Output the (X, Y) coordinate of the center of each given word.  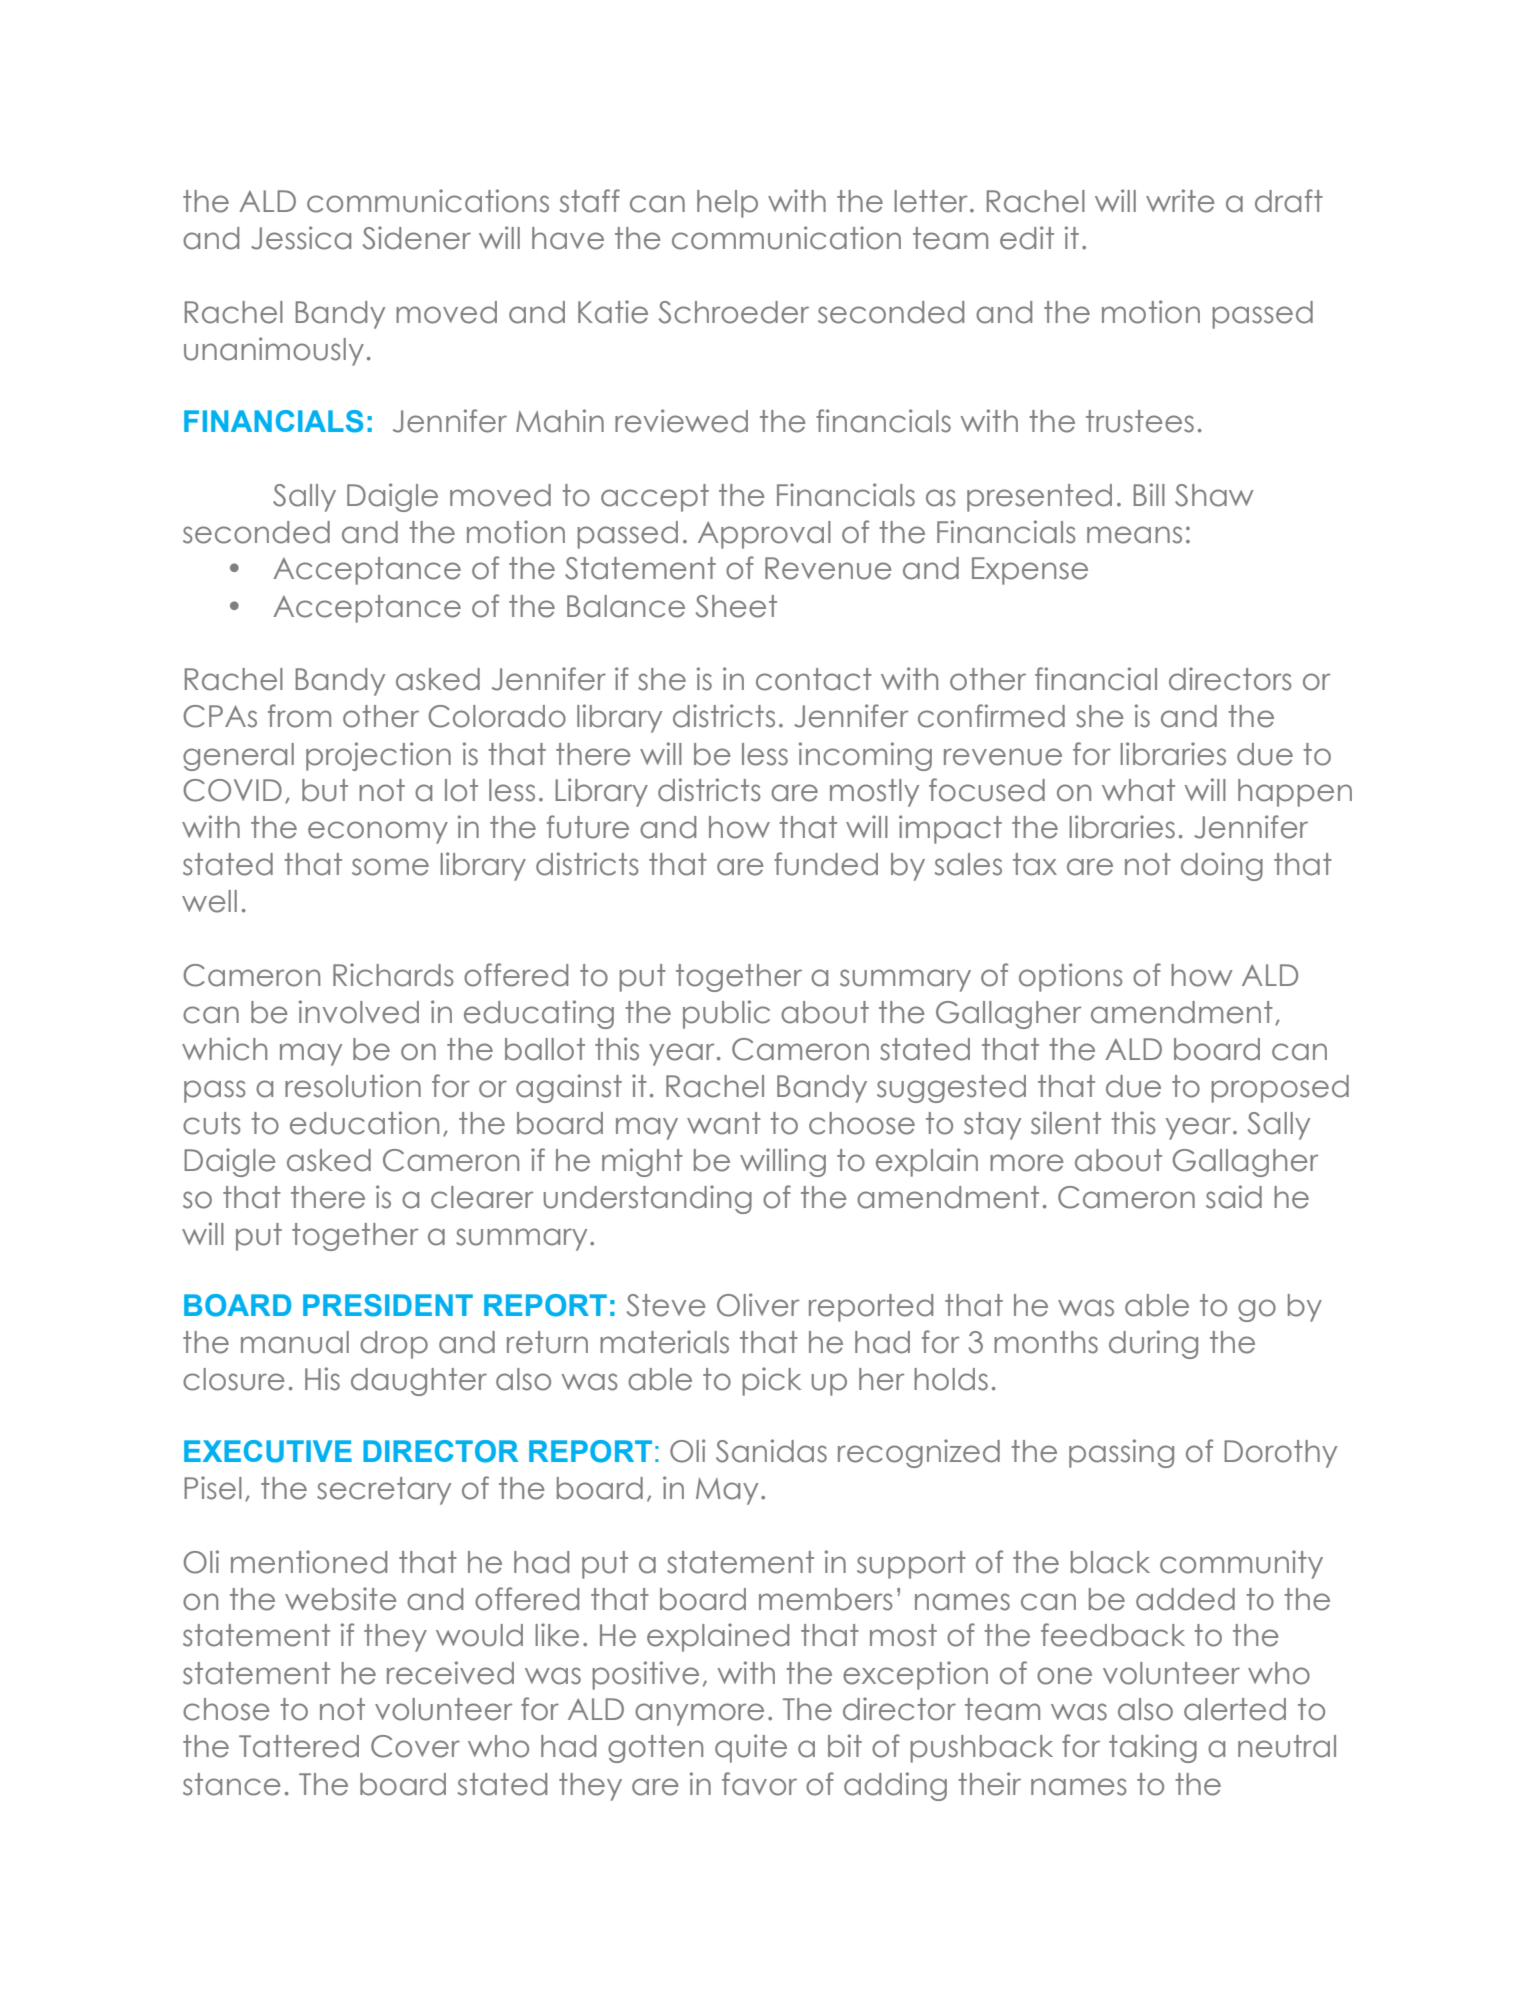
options (1071, 977)
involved (359, 1012)
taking (1153, 1748)
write (1180, 201)
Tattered (299, 1746)
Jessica (301, 238)
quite (751, 1748)
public (726, 1014)
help (727, 204)
